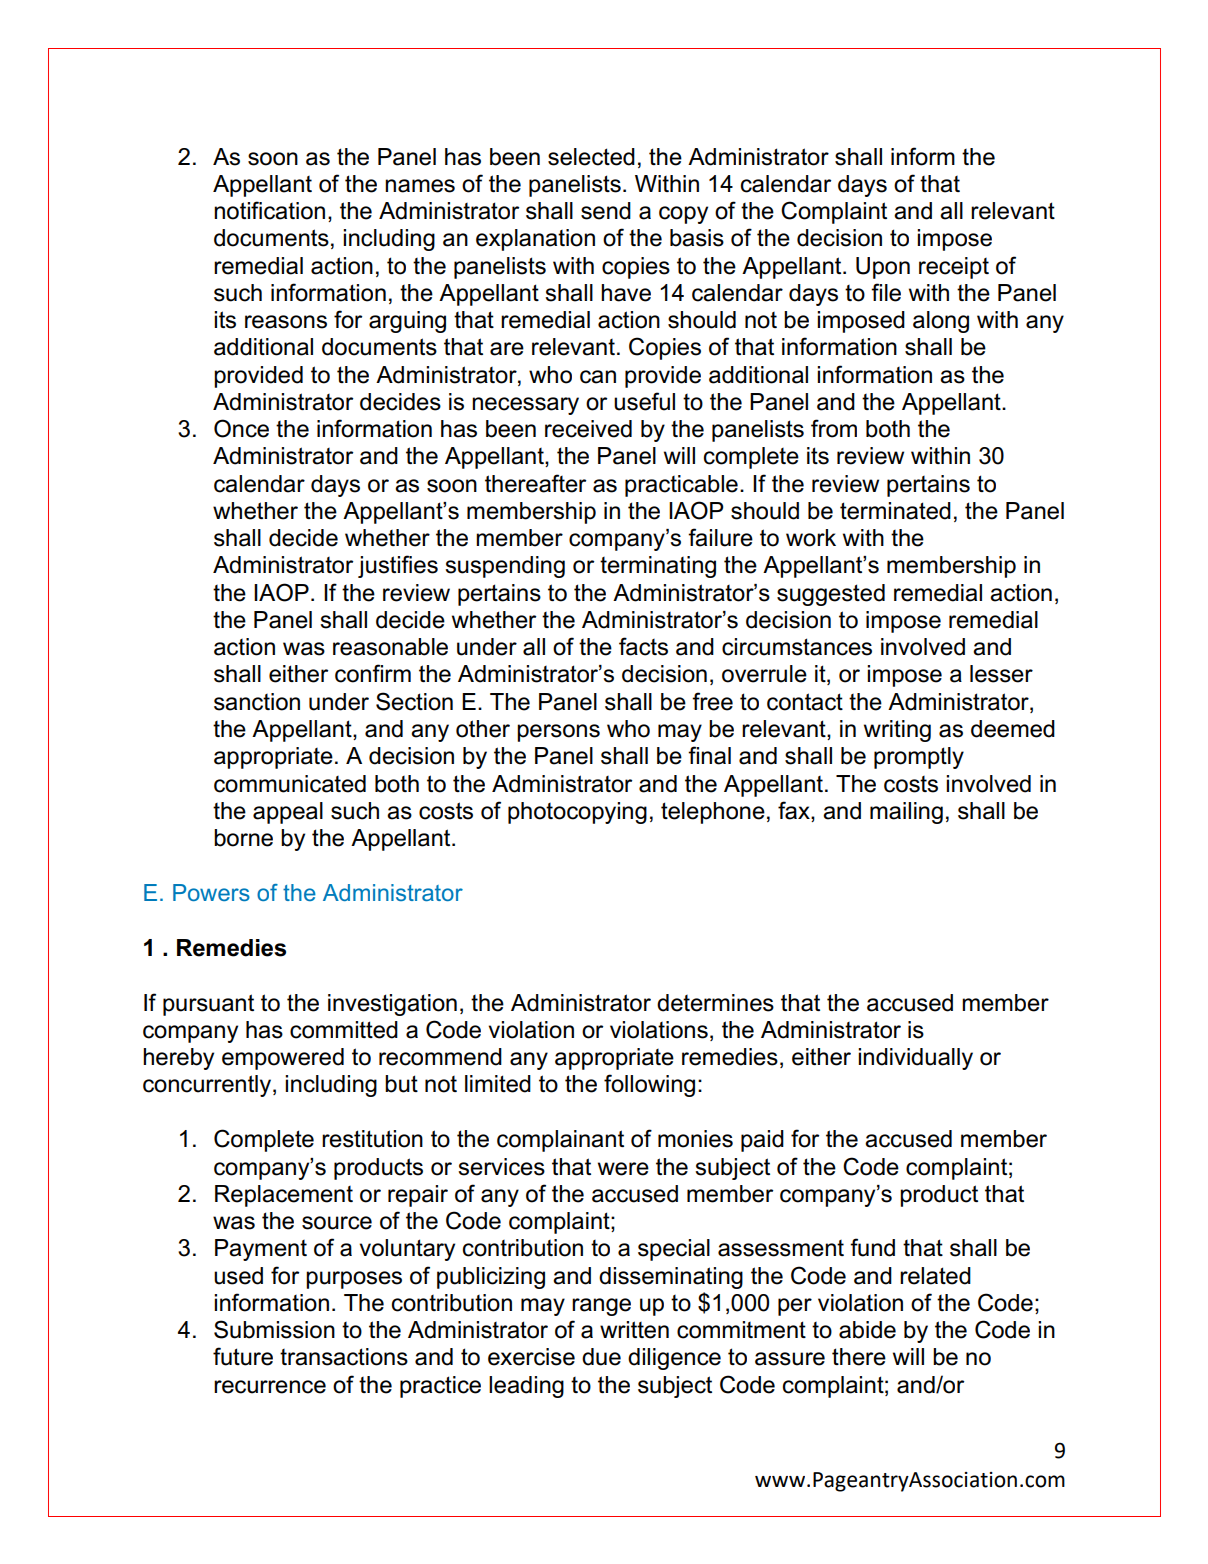 The height and width of the page is (1564, 1208). I want to click on received, so click(588, 429).
